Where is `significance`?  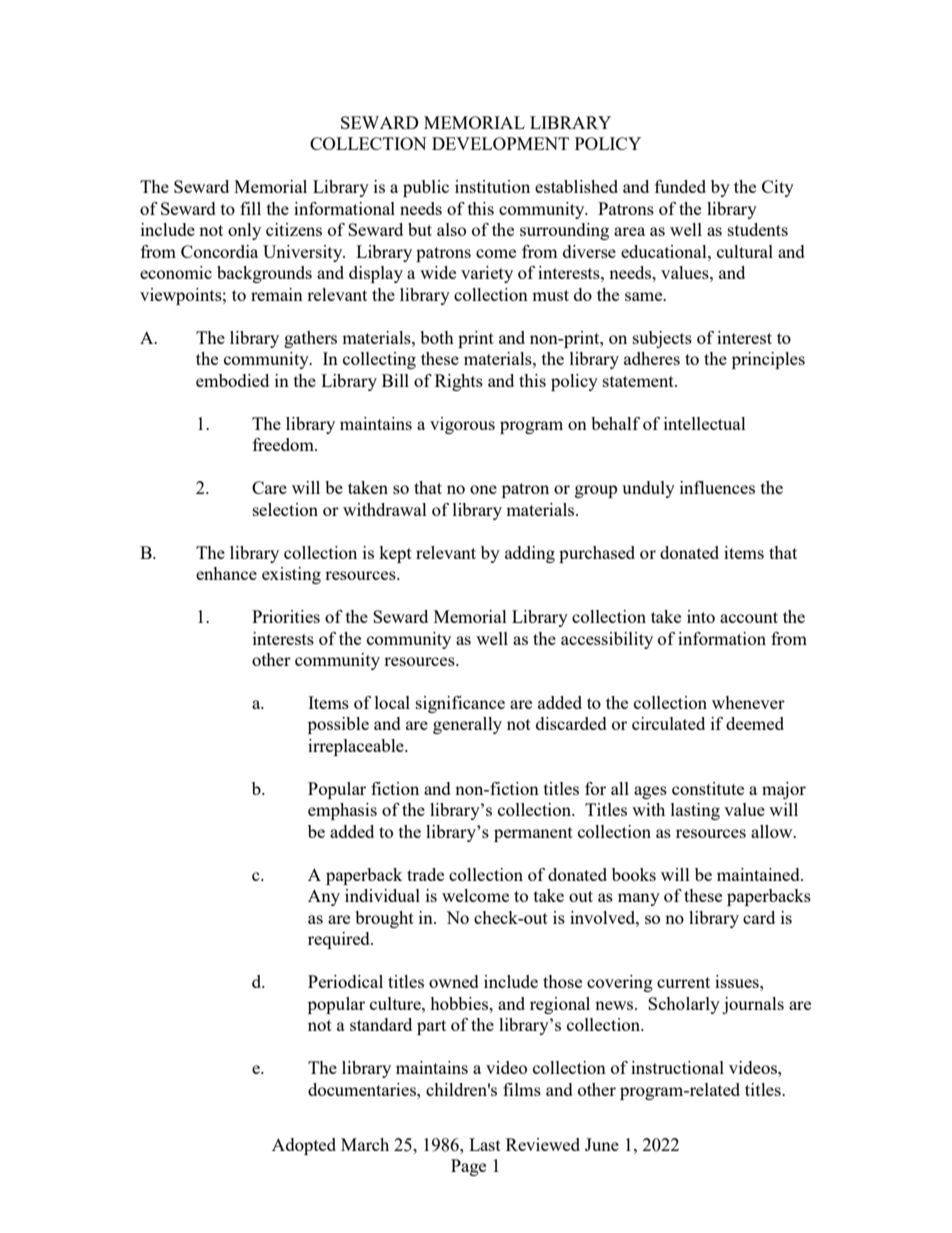 significance is located at coordinates (460, 704).
